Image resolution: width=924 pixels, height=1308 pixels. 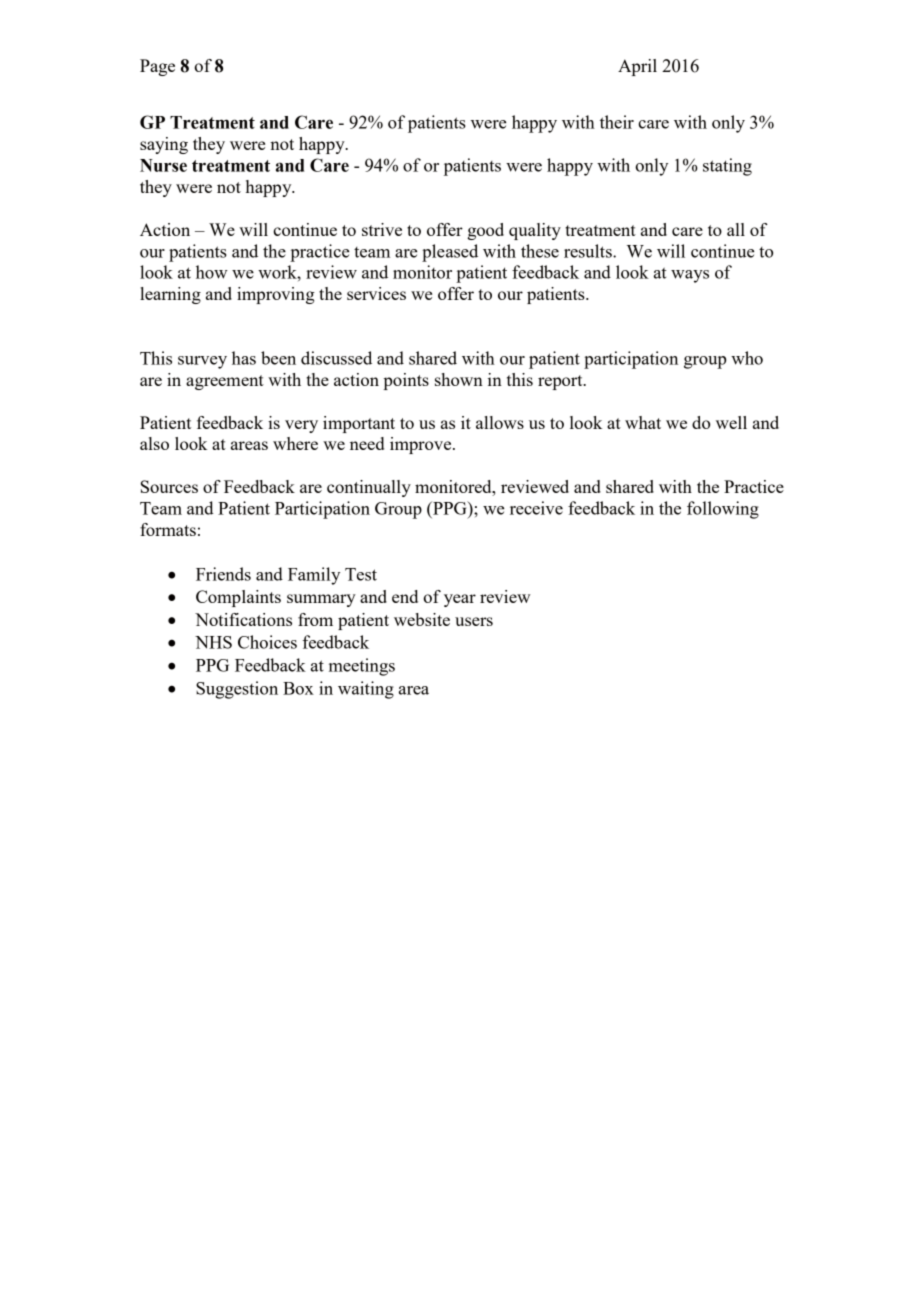 What do you see at coordinates (422, 445) in the document?
I see `improve` at bounding box center [422, 445].
